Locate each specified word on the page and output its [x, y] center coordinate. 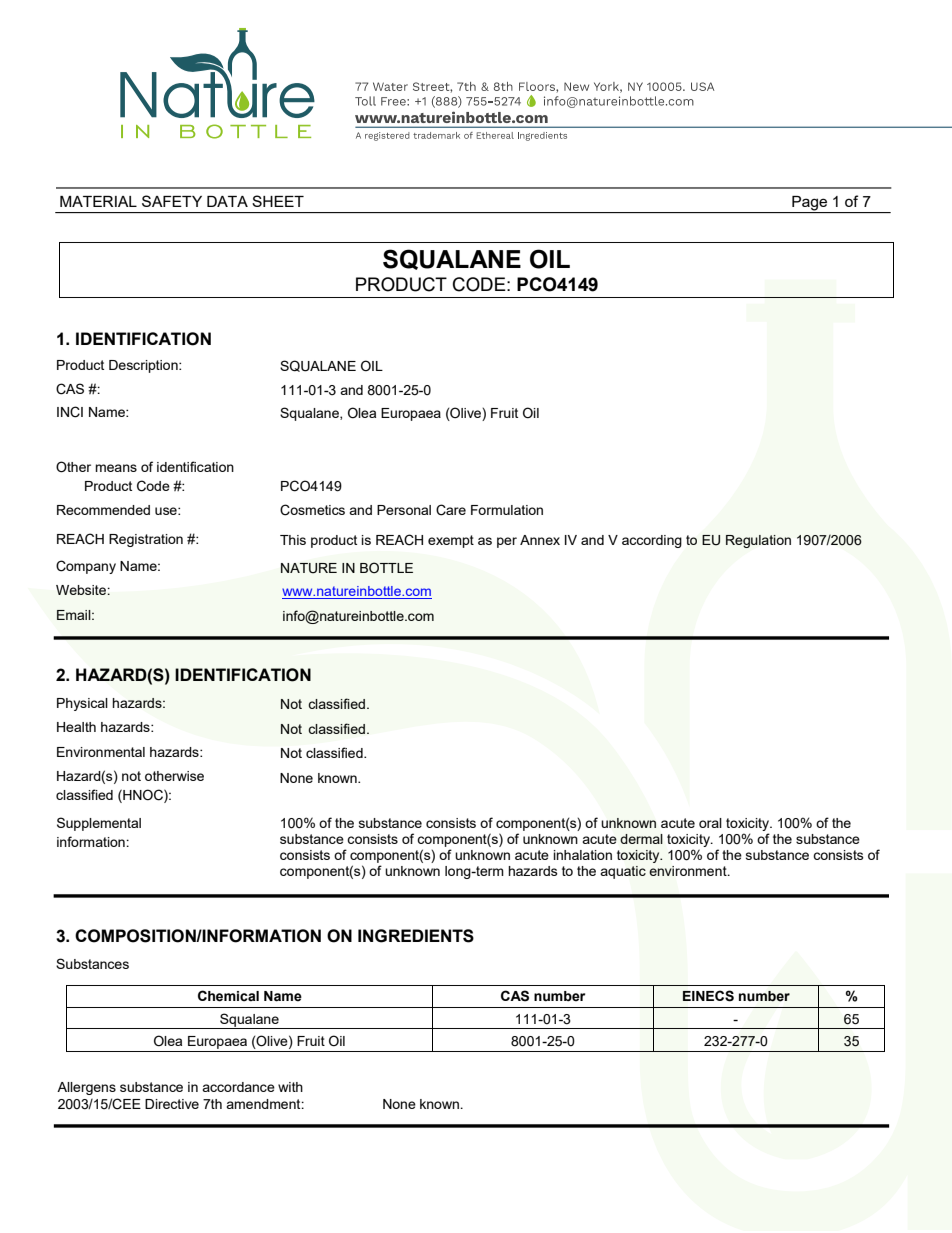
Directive [172, 1104]
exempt [451, 541]
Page [809, 203]
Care [451, 510]
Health [76, 727]
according [652, 541]
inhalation [583, 855]
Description [144, 366]
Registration [146, 540]
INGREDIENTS [416, 936]
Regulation [758, 541]
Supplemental [99, 824]
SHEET [278, 201]
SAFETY [172, 201]
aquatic [623, 872]
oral [710, 823]
